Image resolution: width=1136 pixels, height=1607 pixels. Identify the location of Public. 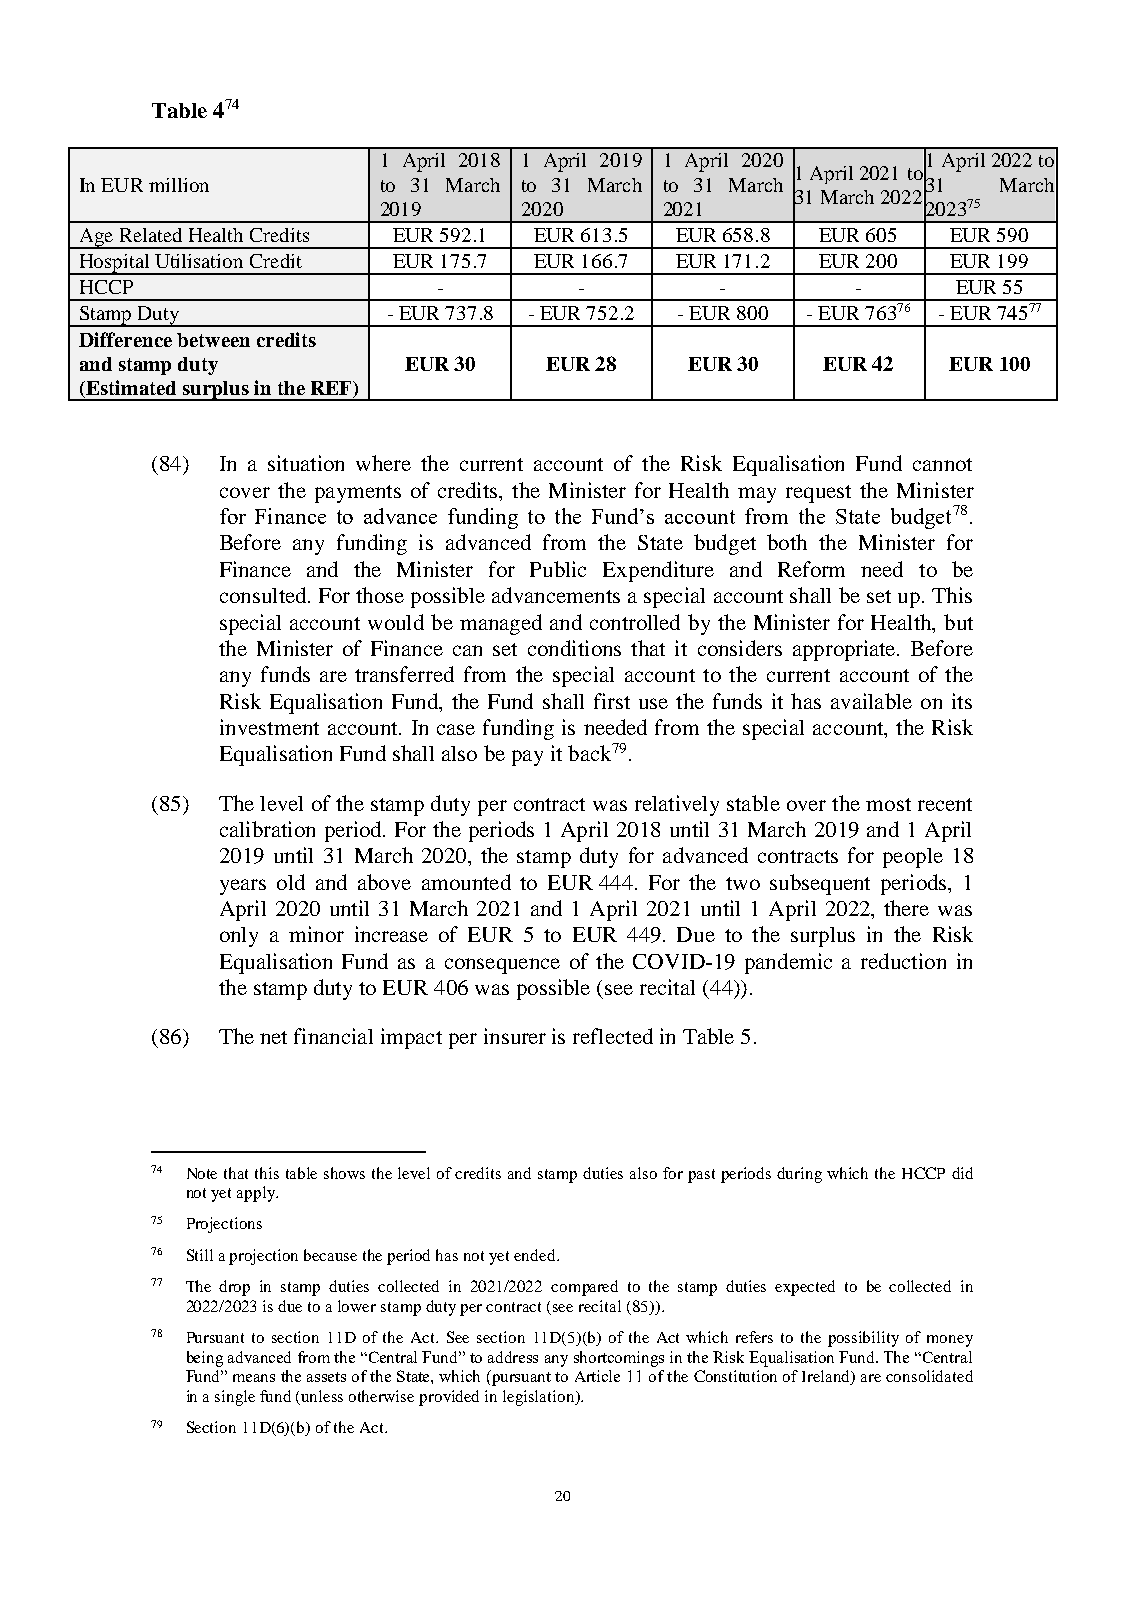
(558, 569).
